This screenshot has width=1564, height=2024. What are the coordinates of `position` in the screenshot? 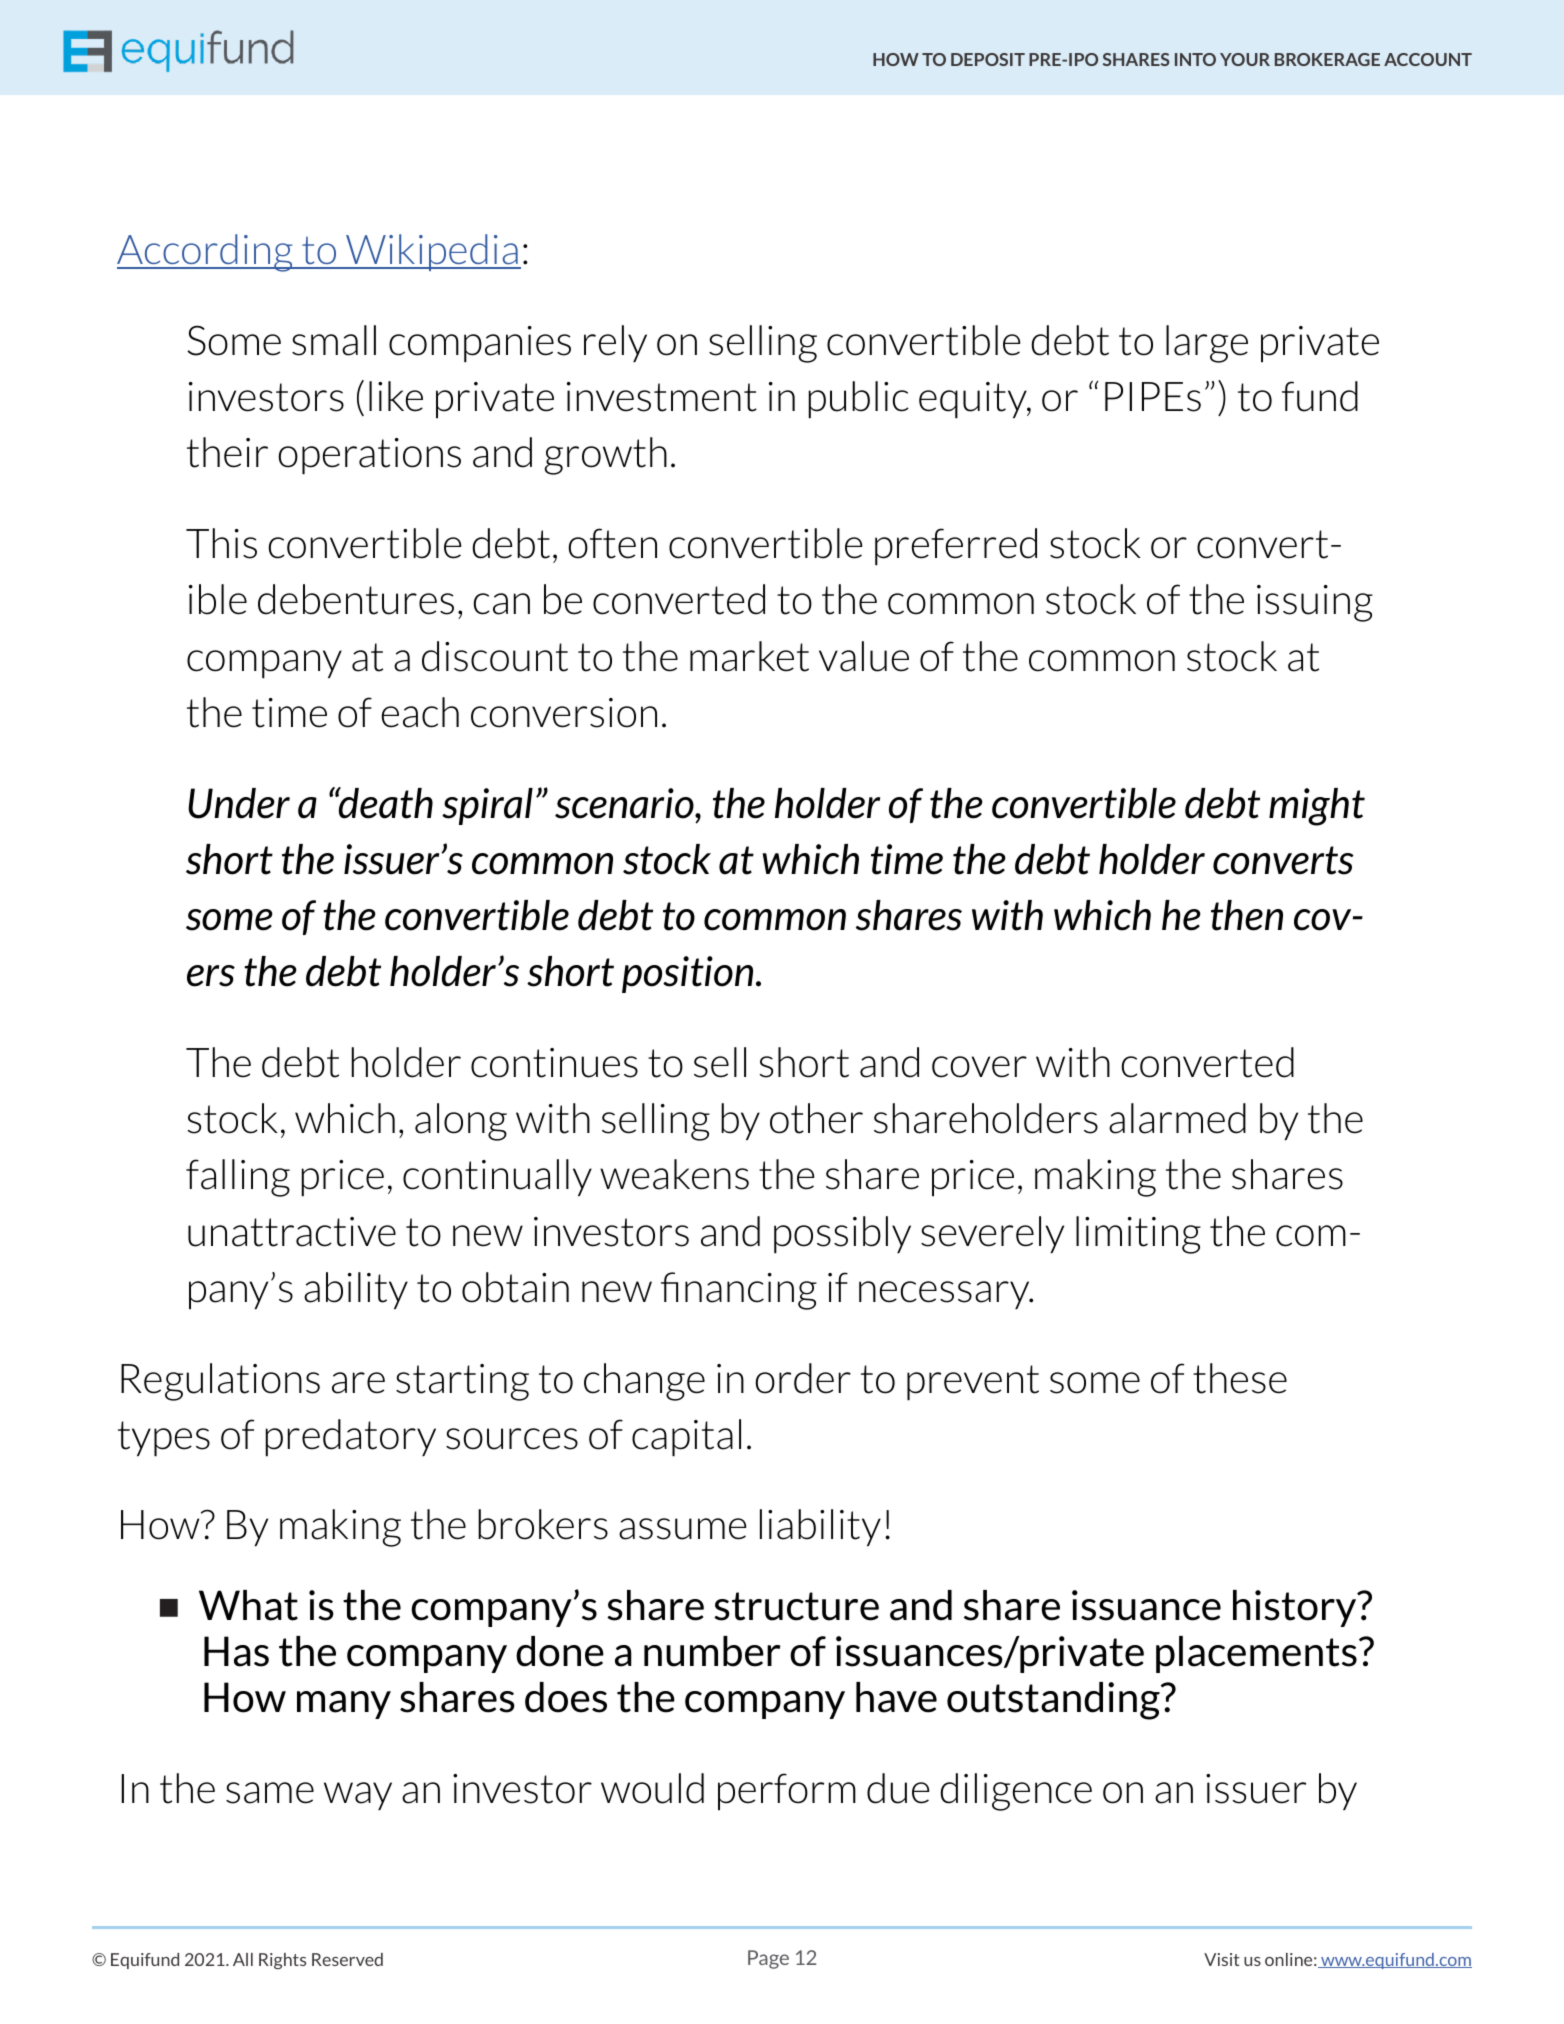 It's located at (687, 974).
